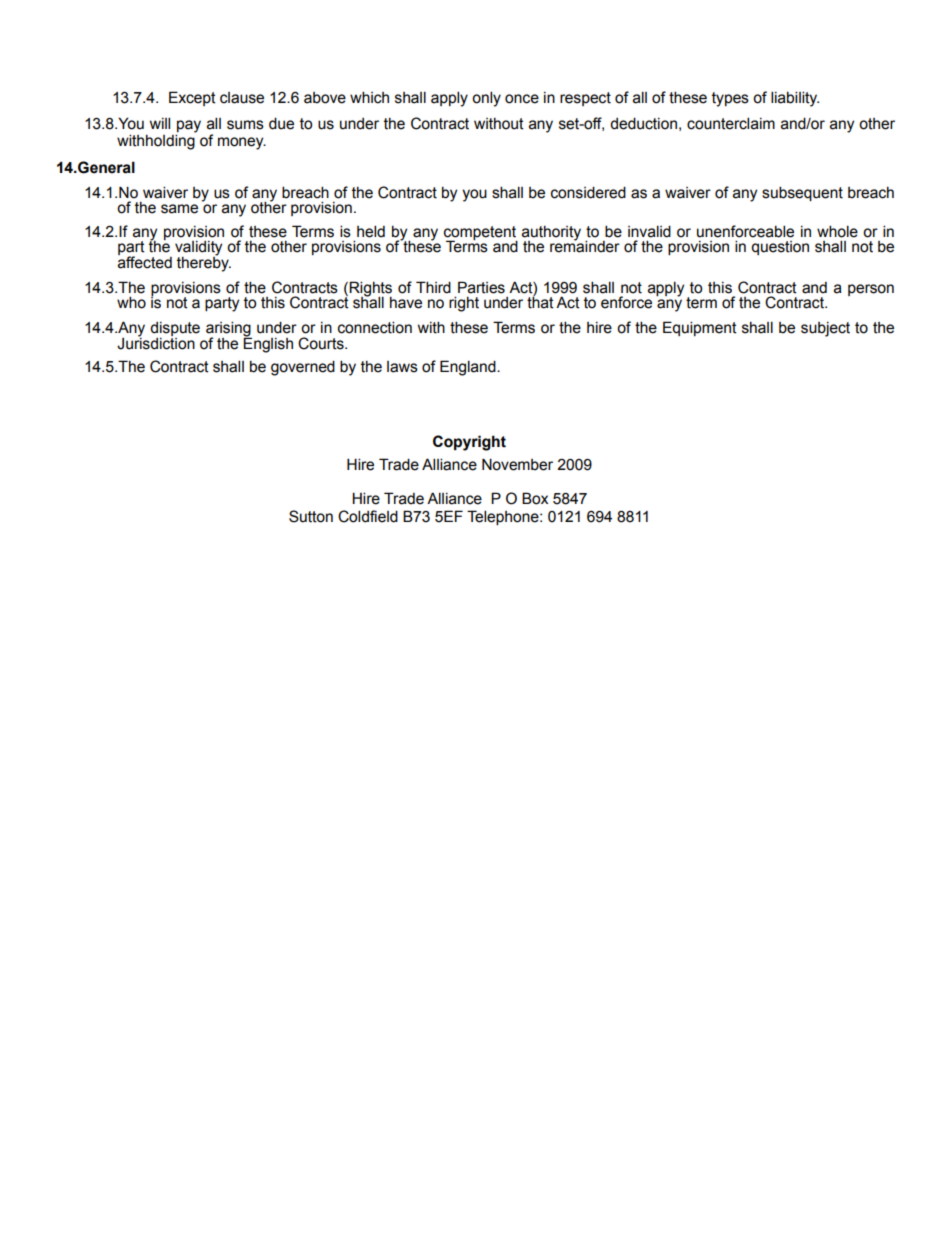  I want to click on same, so click(179, 209).
